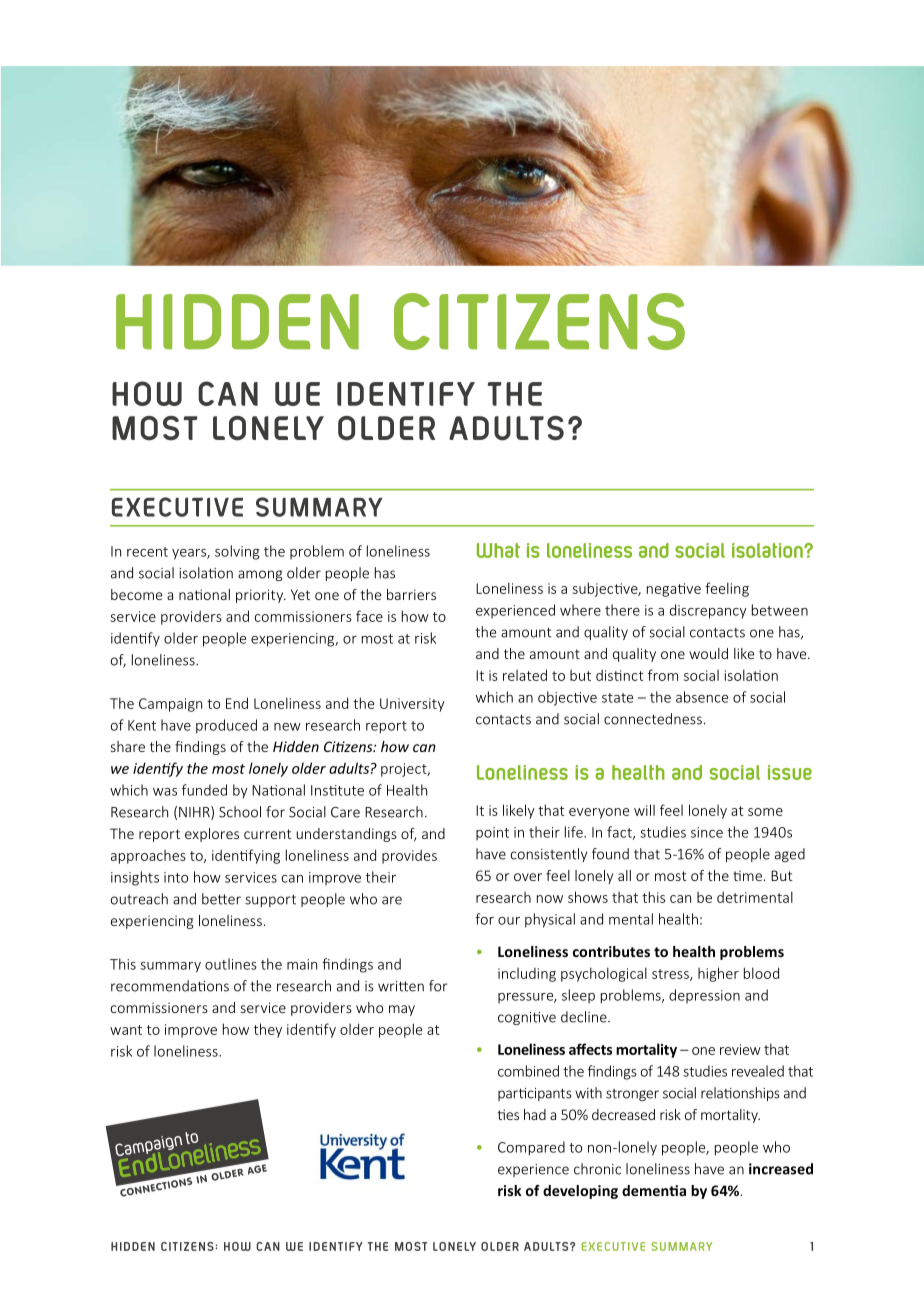  What do you see at coordinates (337, 790) in the screenshot?
I see `Institute` at bounding box center [337, 790].
